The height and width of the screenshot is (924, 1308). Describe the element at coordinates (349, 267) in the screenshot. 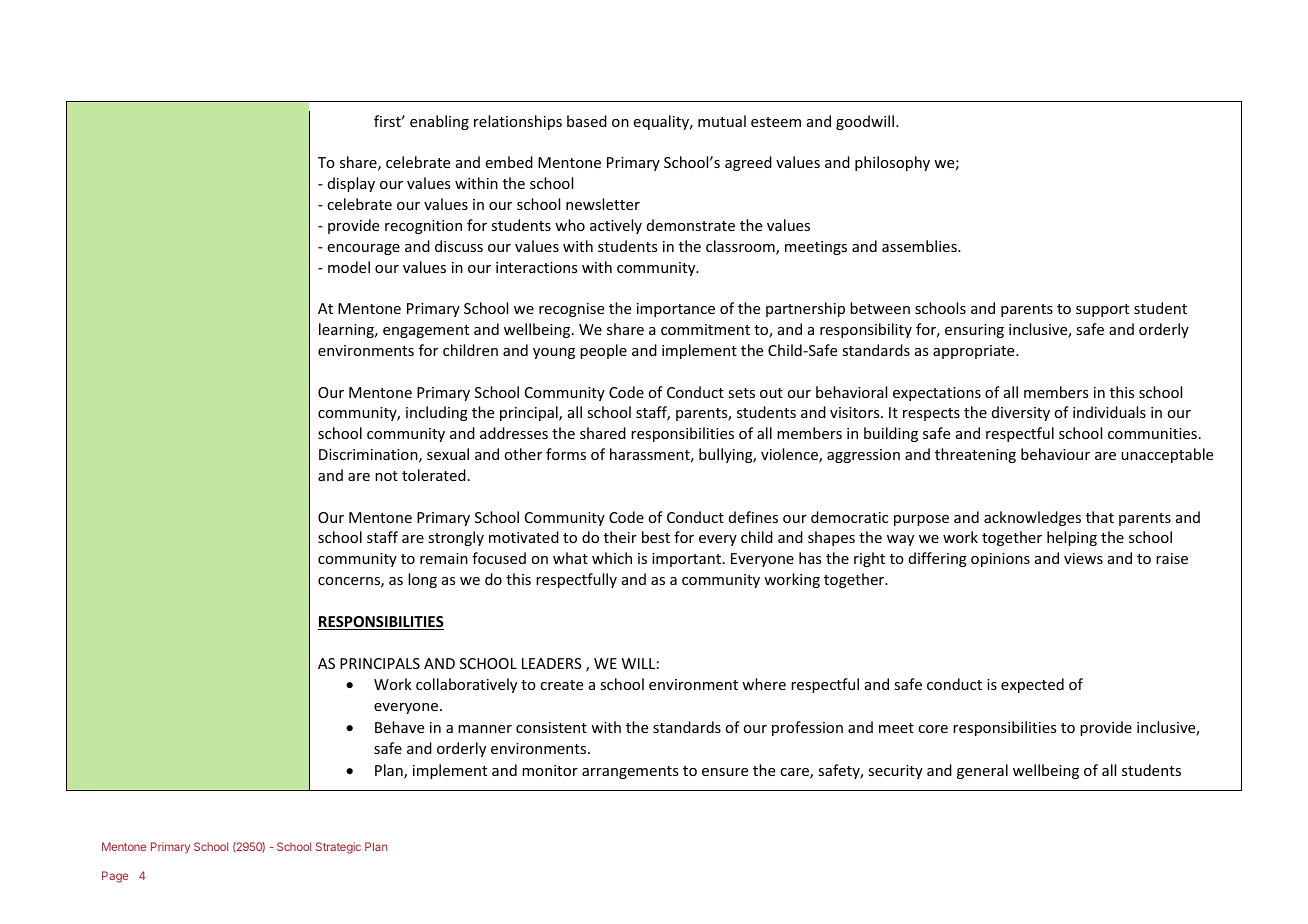

I see `model` at that location.
